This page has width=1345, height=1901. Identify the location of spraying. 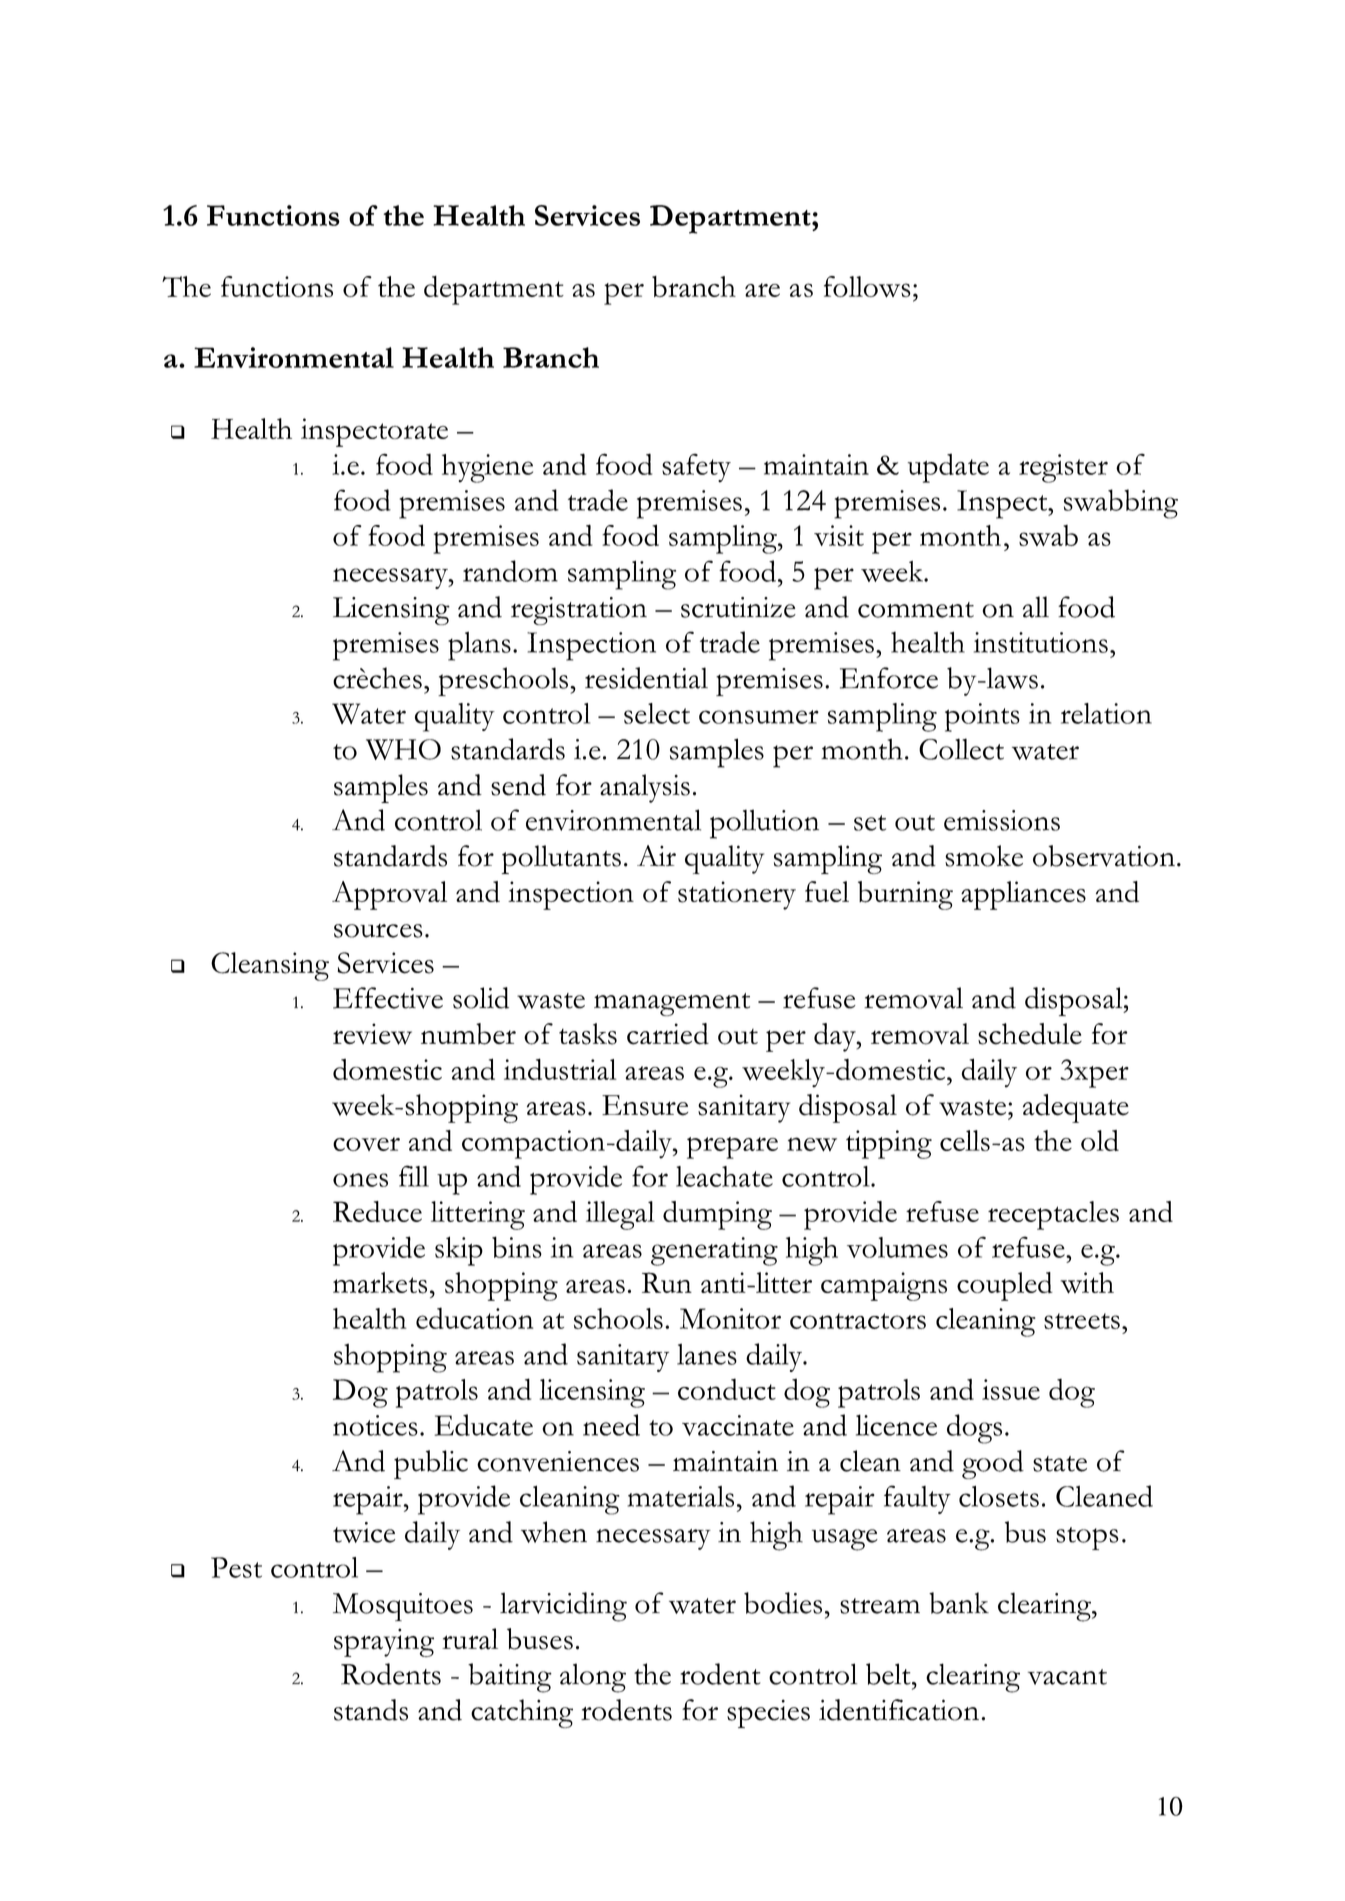
(384, 1642).
